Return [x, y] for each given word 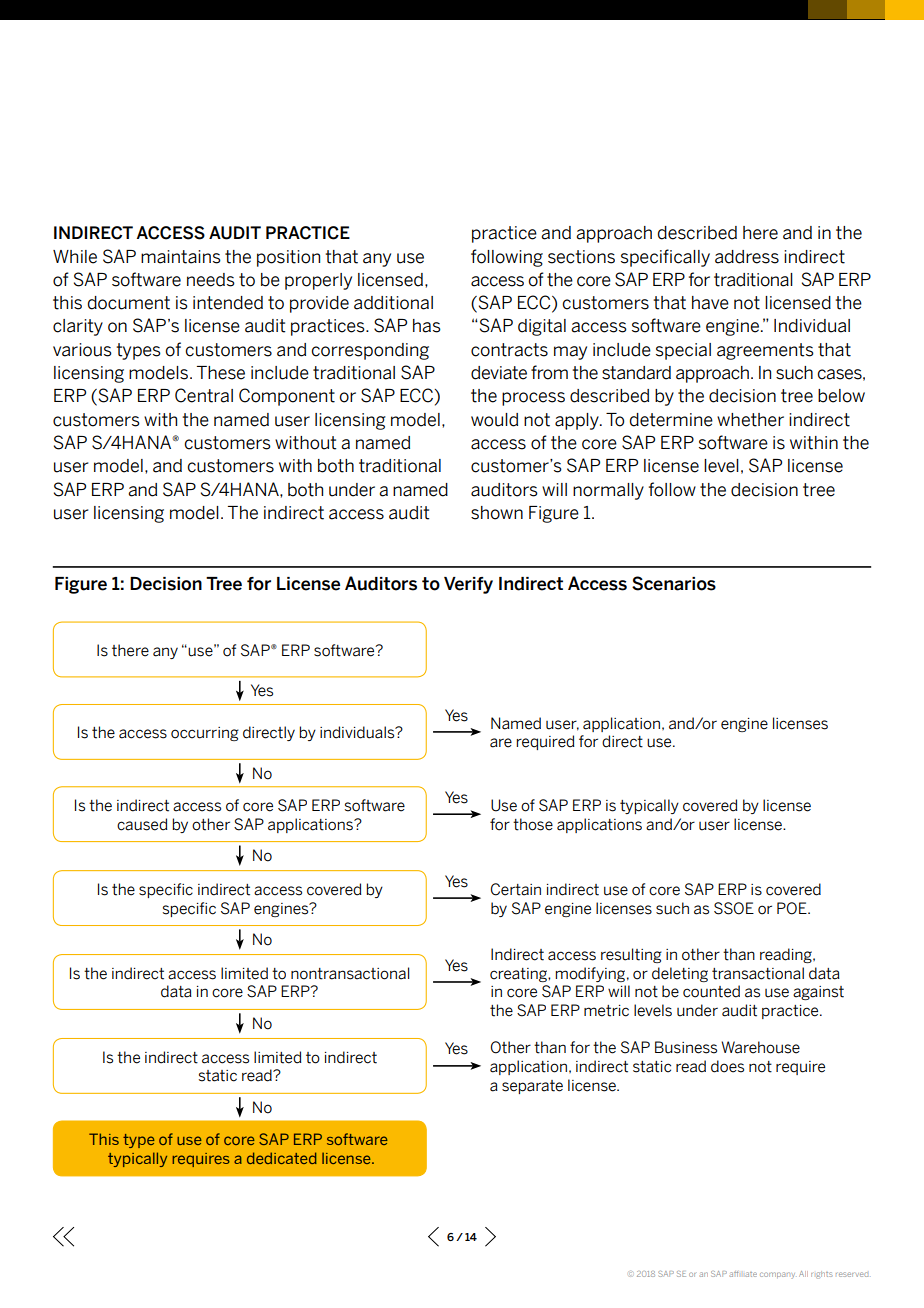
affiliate [743, 1274]
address [747, 257]
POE [793, 908]
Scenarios [674, 583]
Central [204, 395]
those [533, 824]
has [427, 326]
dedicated [282, 1158]
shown [497, 513]
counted [711, 991]
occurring [205, 734]
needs [211, 280]
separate [532, 1087]
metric [606, 1011]
